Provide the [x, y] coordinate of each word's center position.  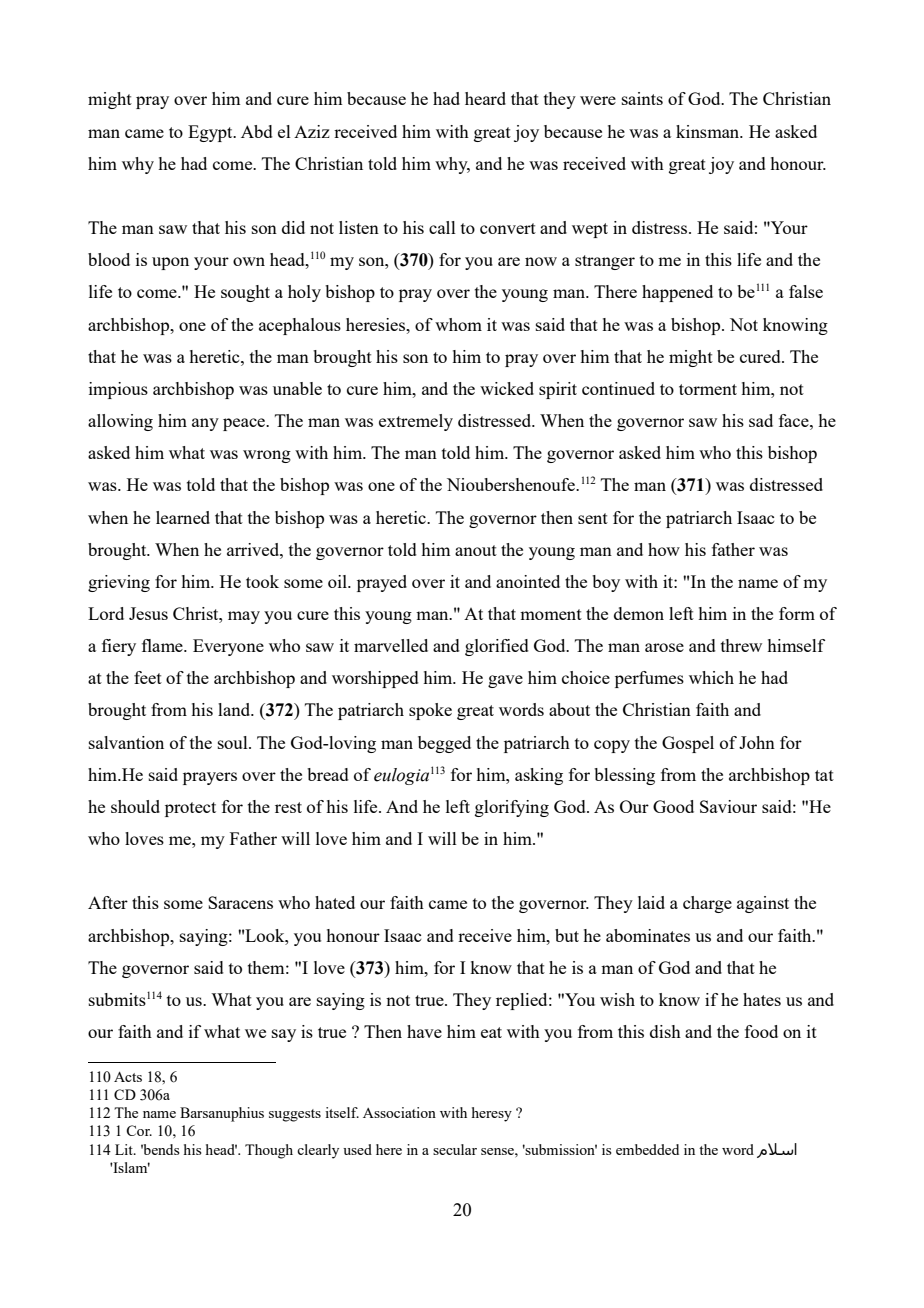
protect [190, 809]
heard [485, 98]
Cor [139, 1130]
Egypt [211, 133]
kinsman [709, 131]
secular [455, 1149]
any [205, 424]
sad [761, 420]
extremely [416, 422]
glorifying [512, 808]
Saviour [728, 806]
